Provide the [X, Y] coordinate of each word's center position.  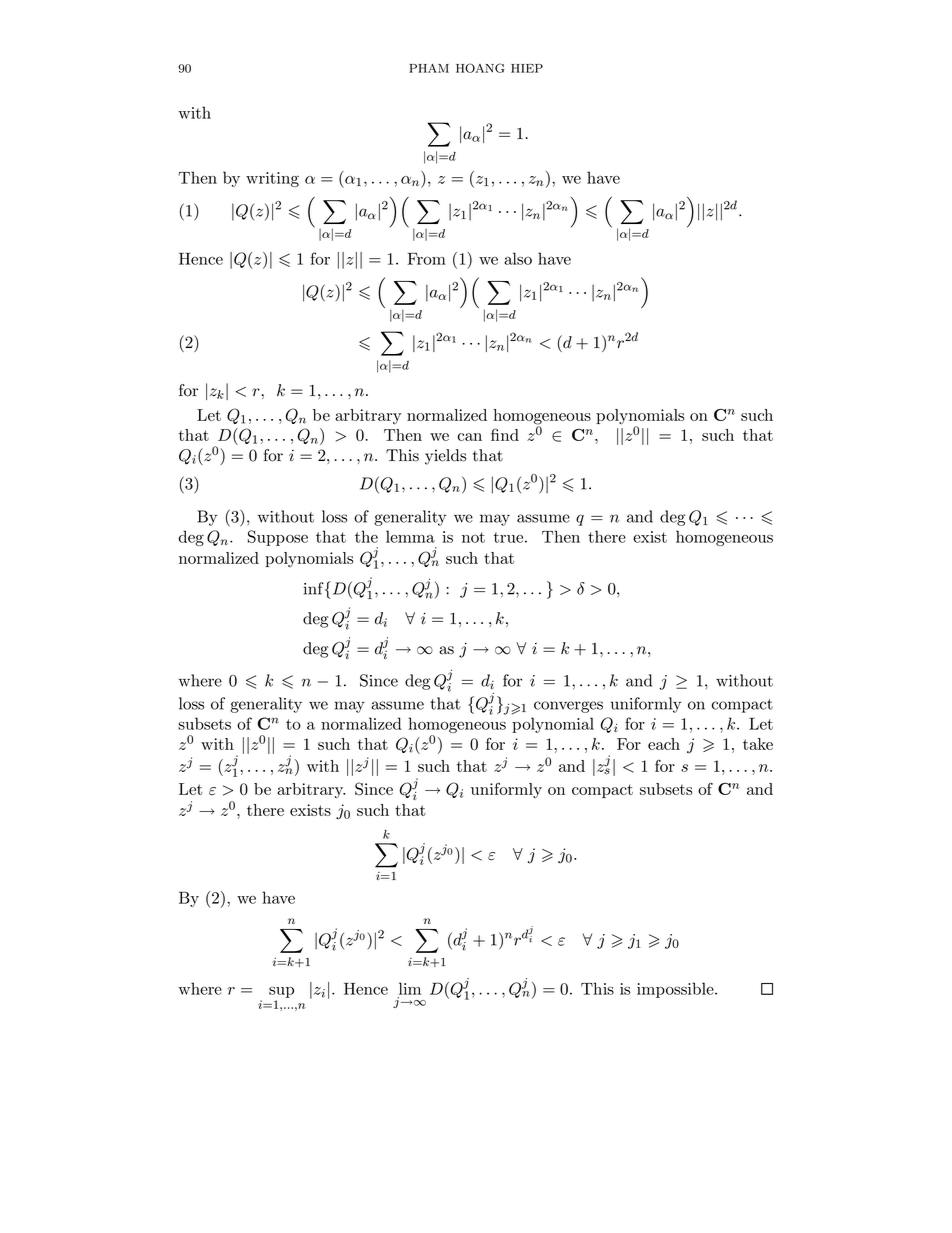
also [518, 258]
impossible [676, 990]
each [664, 744]
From [426, 259]
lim [410, 988]
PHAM [429, 68]
